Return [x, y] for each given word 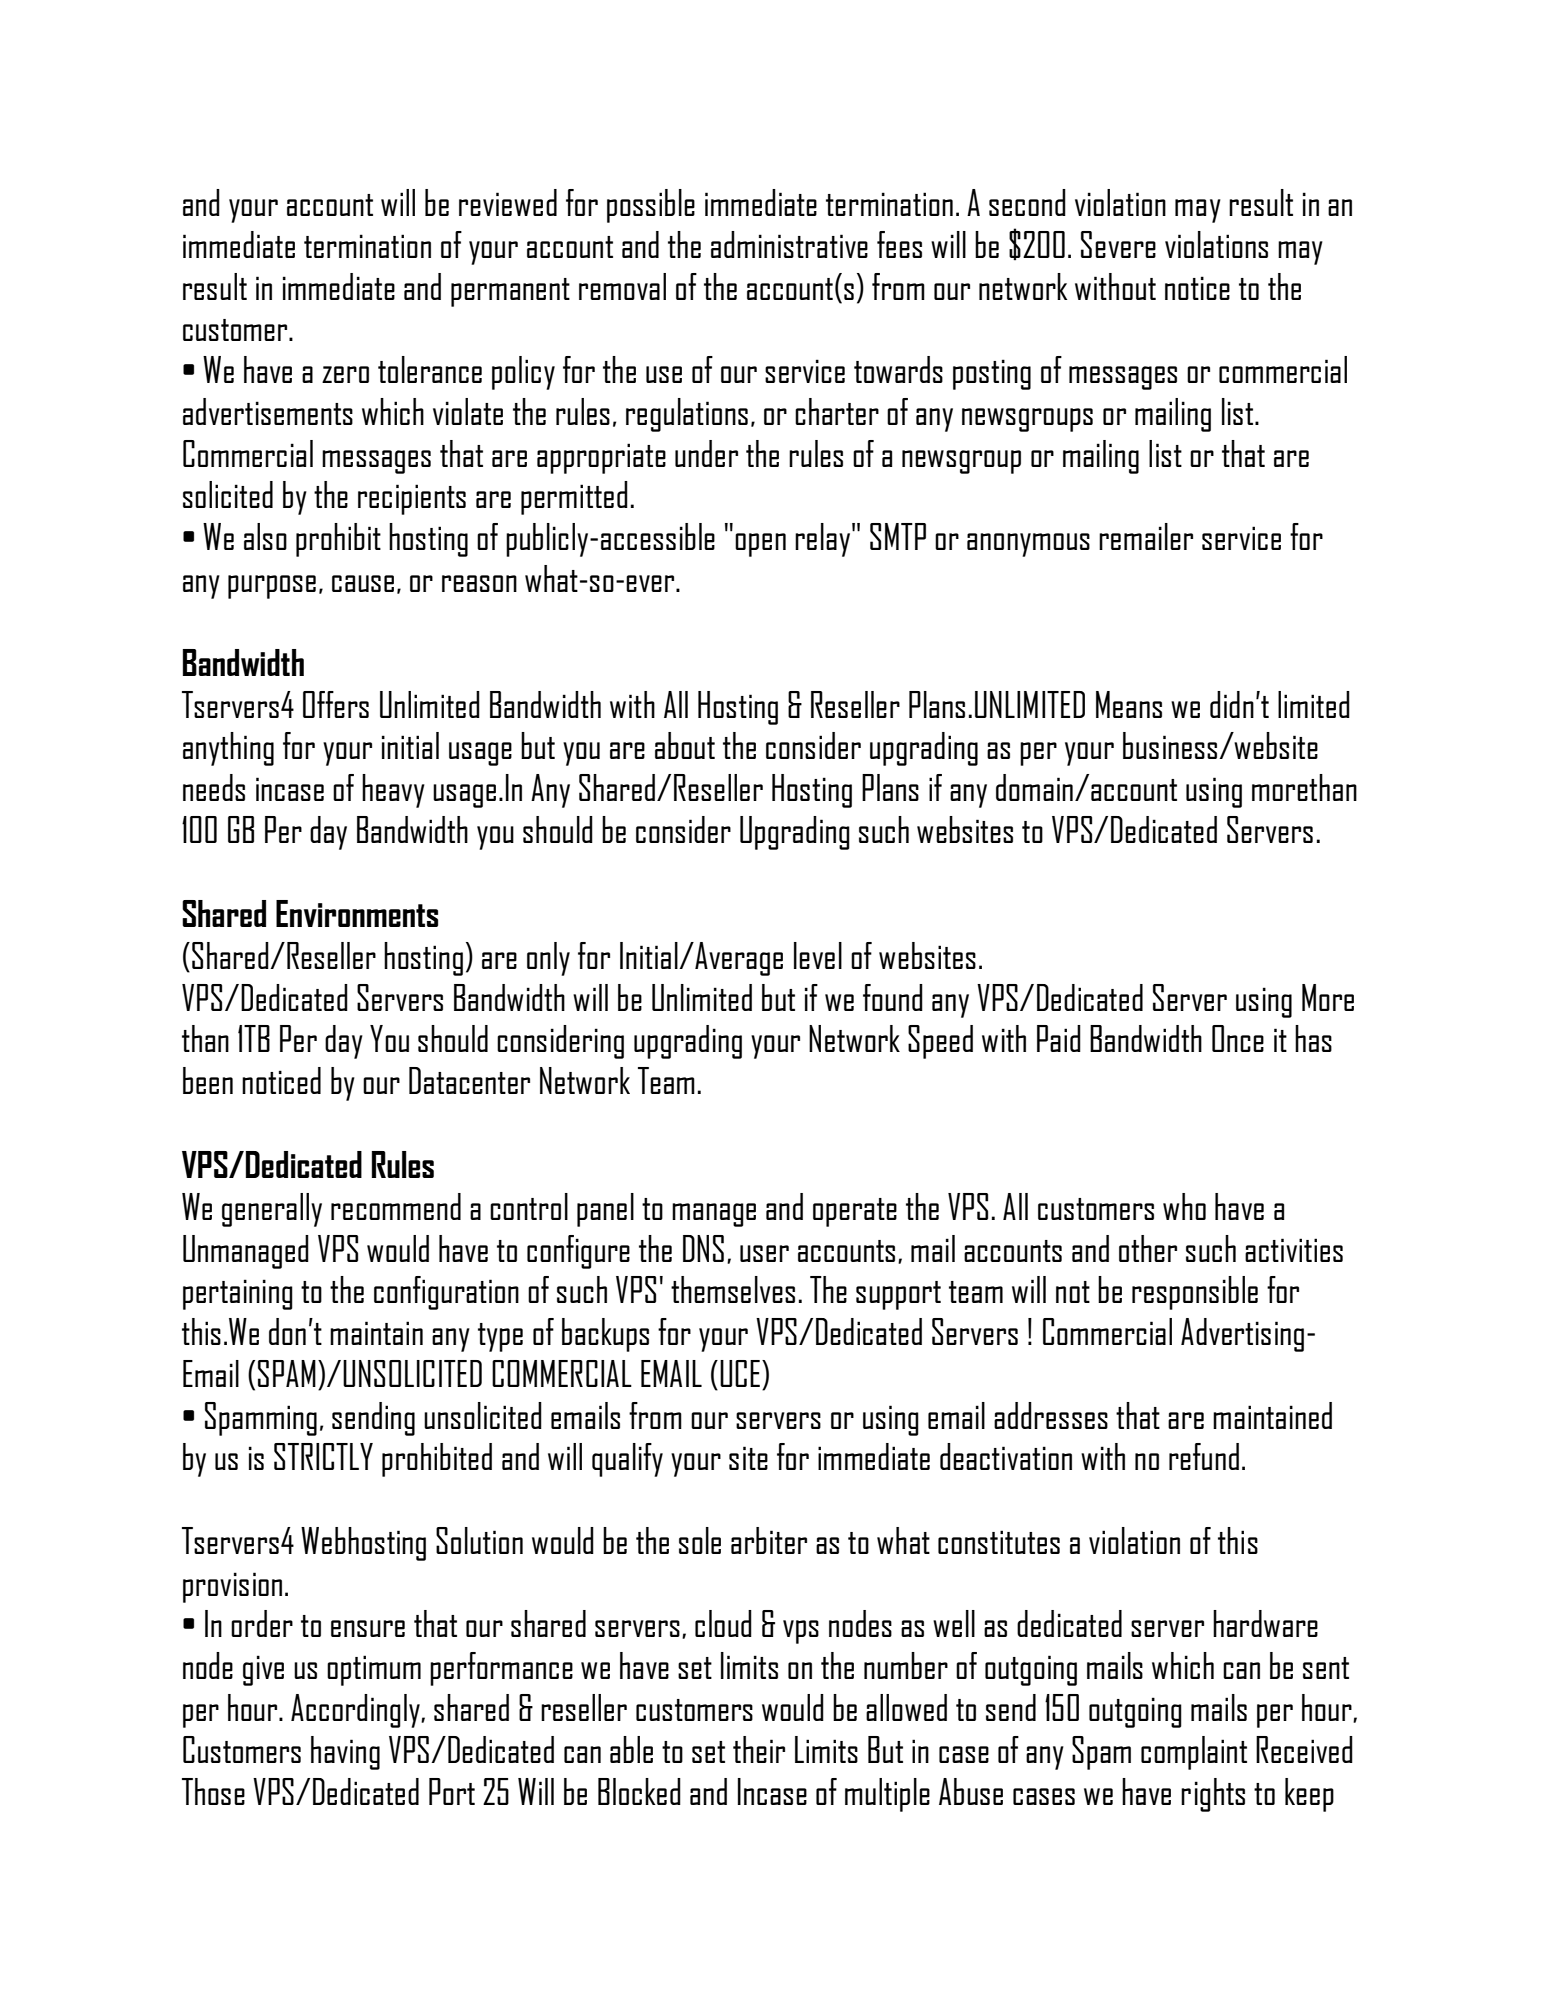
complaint [1194, 1753]
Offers [336, 704]
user [764, 1253]
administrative [789, 244]
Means [1129, 704]
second [1027, 202]
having [345, 1753]
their [759, 1749]
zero [345, 374]
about [685, 745]
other [1148, 1248]
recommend [396, 1206]
